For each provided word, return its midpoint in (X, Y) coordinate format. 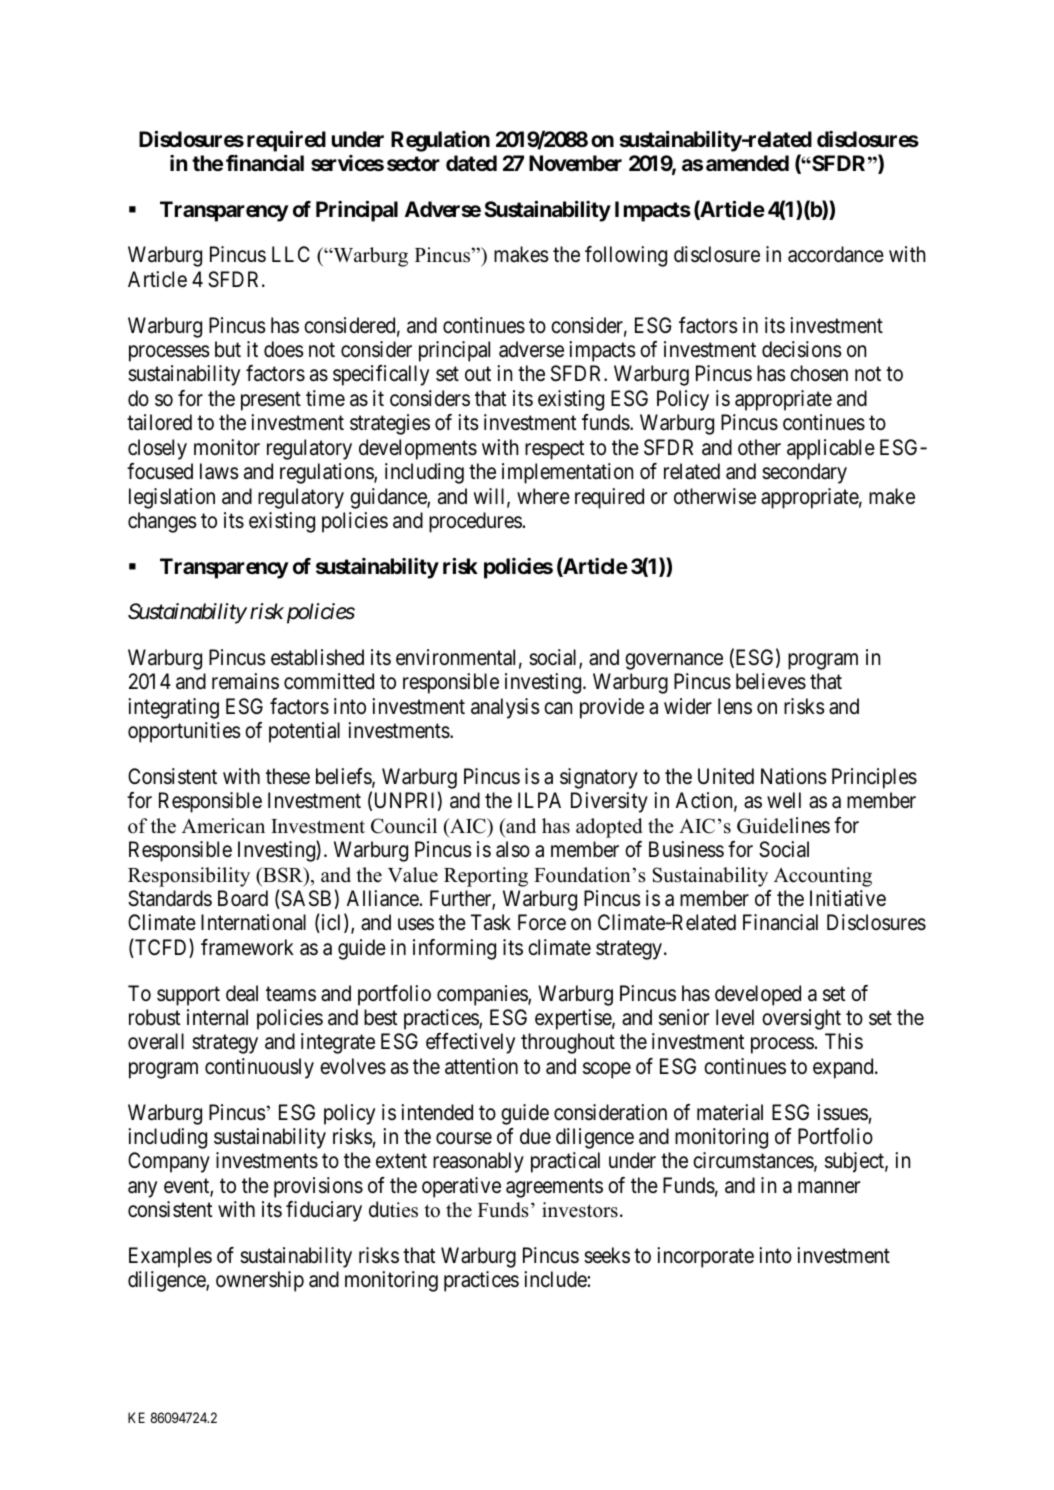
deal (242, 993)
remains (245, 681)
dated (471, 163)
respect (555, 450)
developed (758, 995)
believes (771, 681)
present (271, 401)
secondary (804, 473)
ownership (260, 1281)
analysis (505, 708)
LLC (291, 254)
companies (483, 995)
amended (747, 163)
